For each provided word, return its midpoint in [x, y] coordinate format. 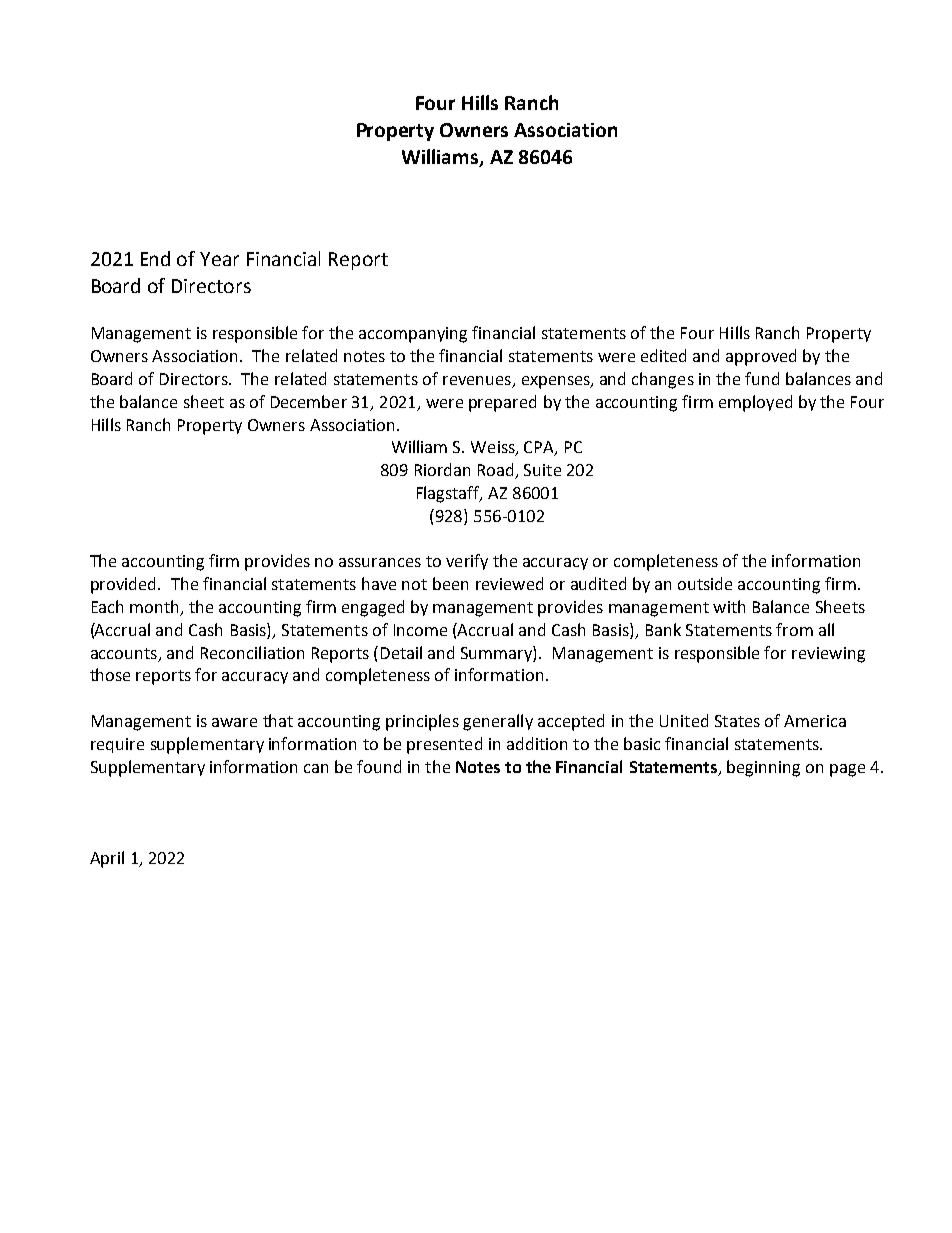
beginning [763, 768]
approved [761, 357]
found [379, 766]
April [107, 859]
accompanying [413, 335]
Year [219, 259]
